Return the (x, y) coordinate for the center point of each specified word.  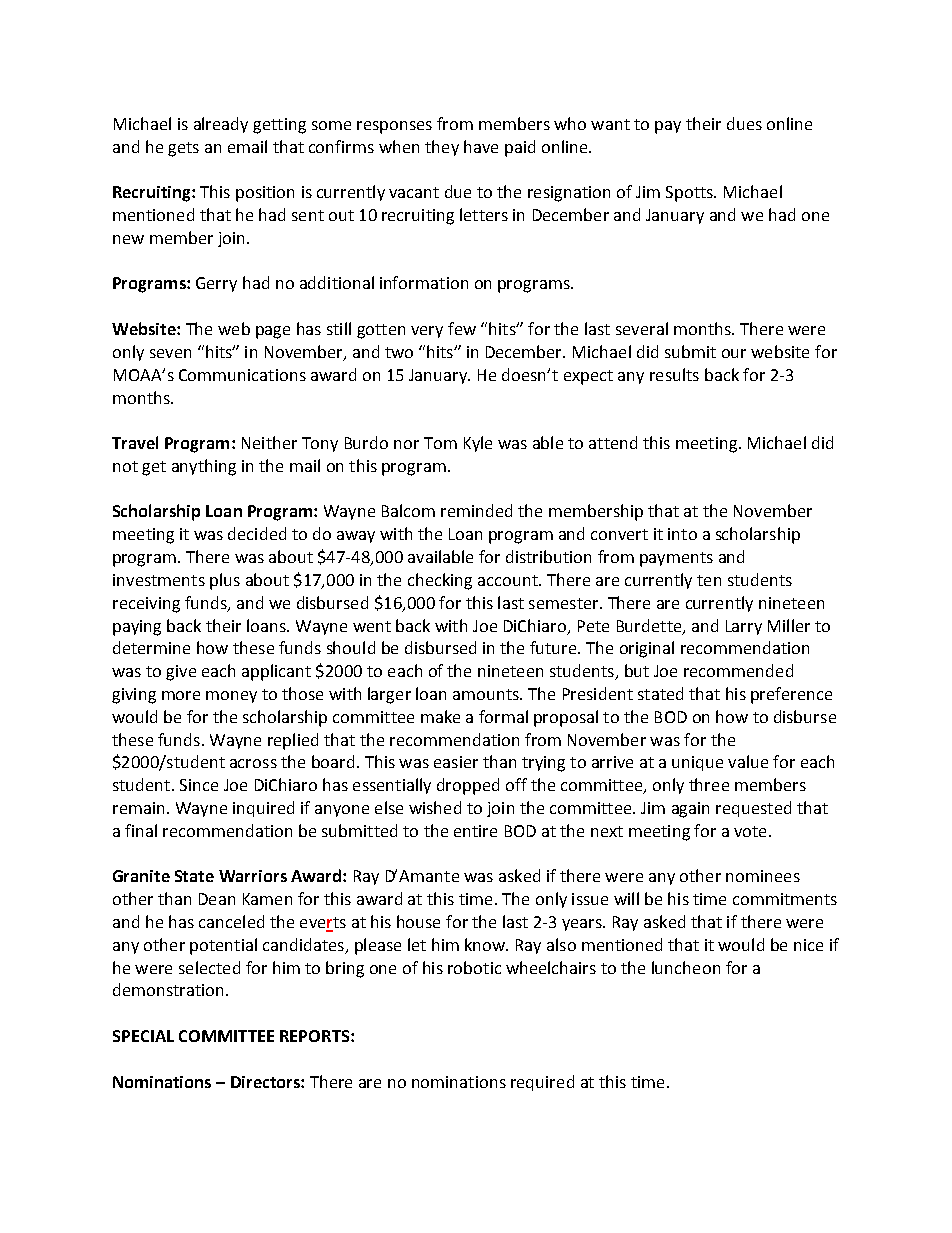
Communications (242, 375)
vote (750, 831)
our (734, 353)
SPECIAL (143, 1036)
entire (475, 831)
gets (183, 149)
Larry (744, 627)
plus (225, 581)
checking (440, 581)
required (542, 1083)
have (481, 146)
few (462, 328)
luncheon (686, 967)
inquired (263, 809)
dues (744, 123)
